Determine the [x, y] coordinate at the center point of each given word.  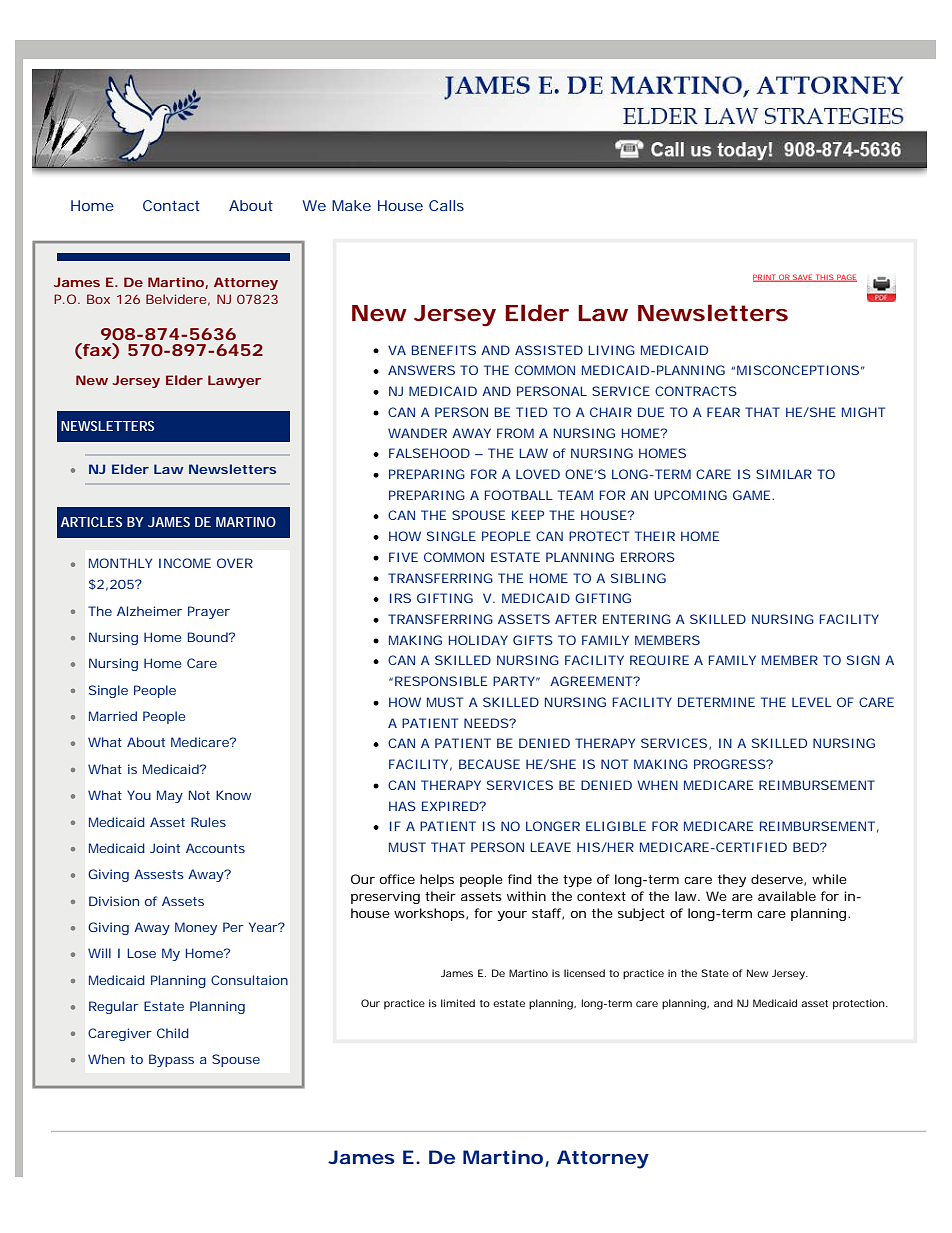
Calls [446, 205]
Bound [209, 637]
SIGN [863, 660]
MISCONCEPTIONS [798, 370]
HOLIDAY [478, 640]
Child [173, 1033]
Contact [171, 205]
